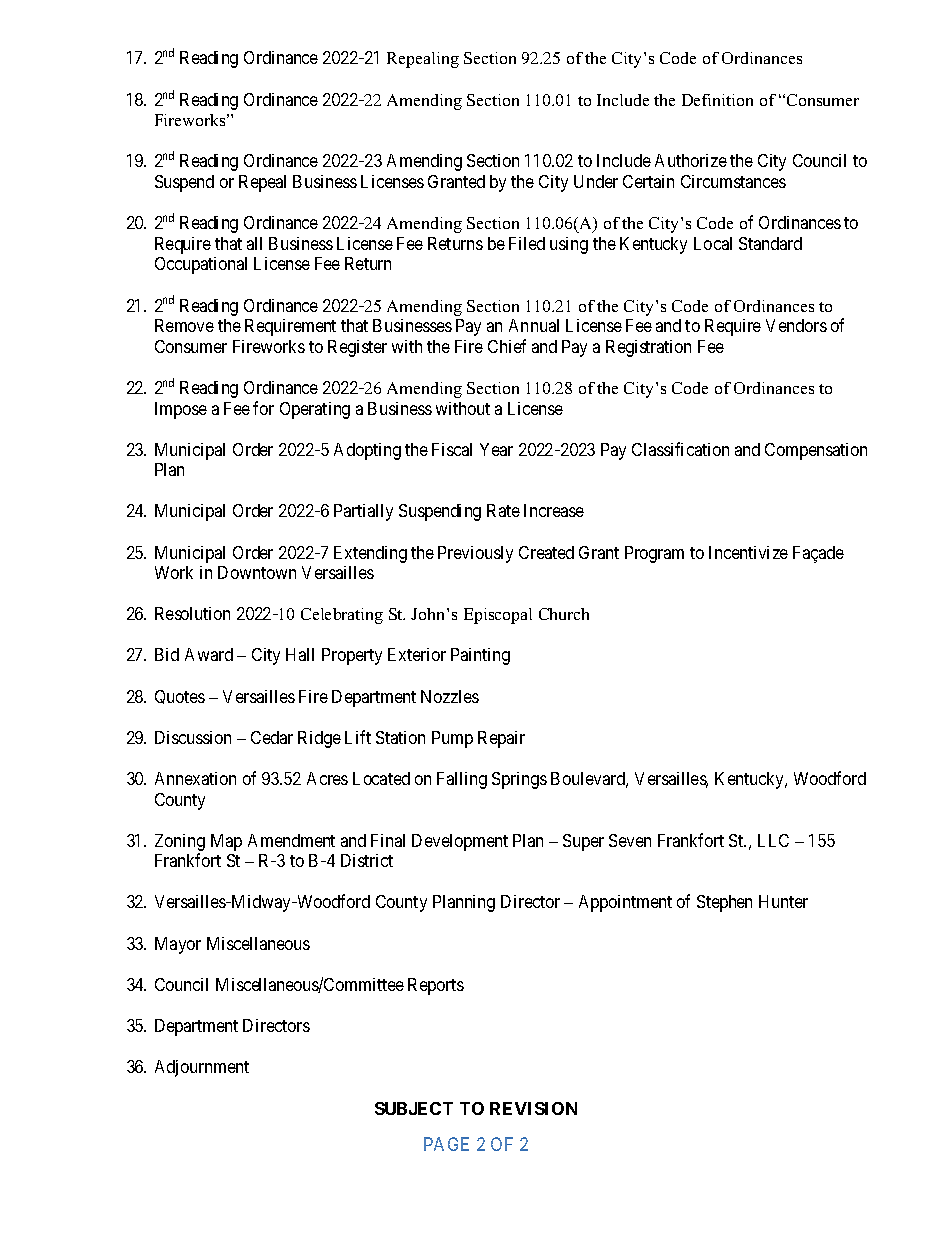 This screenshot has width=952, height=1233. Describe the element at coordinates (507, 346) in the screenshot. I see `Chief` at that location.
